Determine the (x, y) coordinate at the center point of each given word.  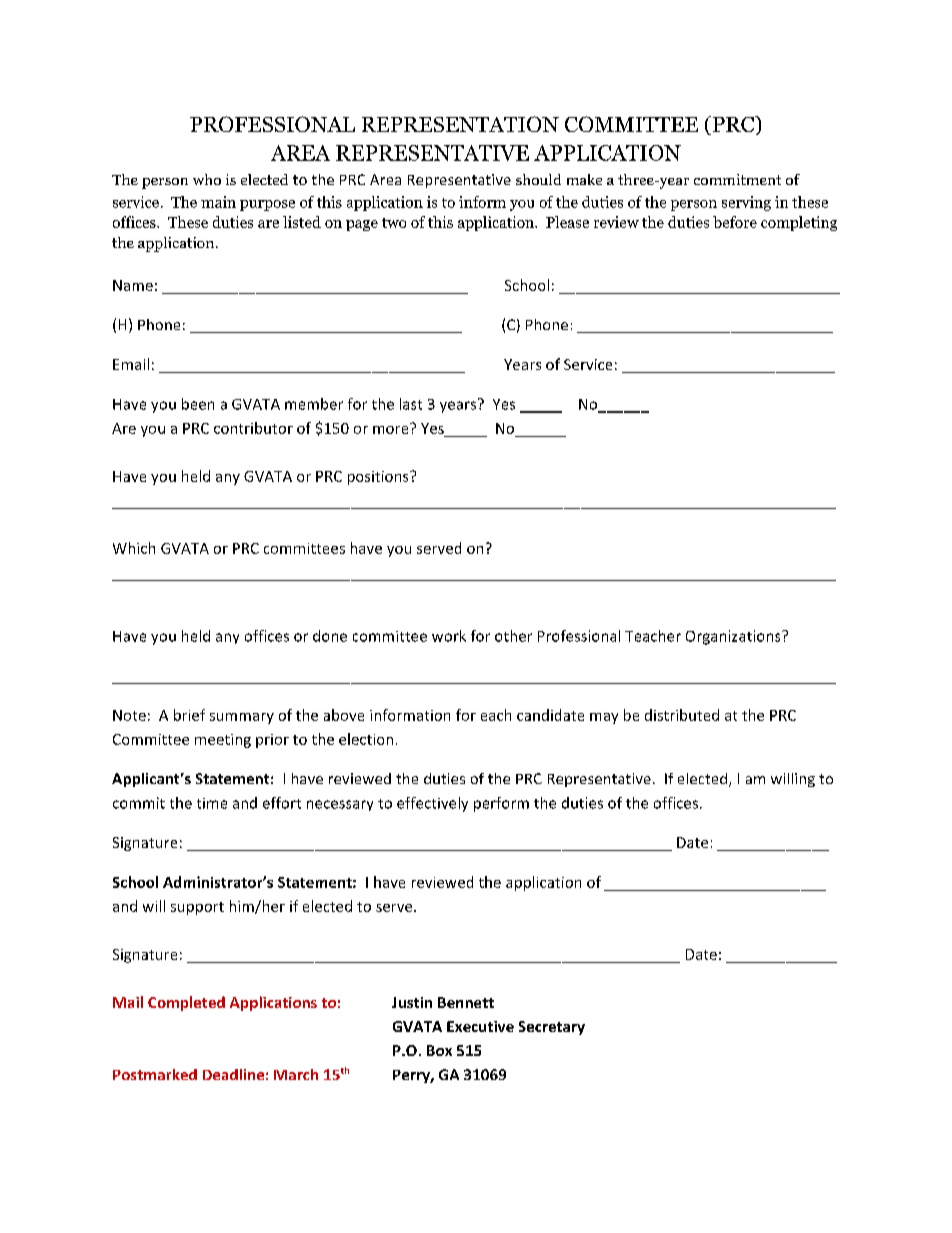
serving (746, 203)
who (207, 179)
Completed (186, 1003)
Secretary (552, 1028)
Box (439, 1050)
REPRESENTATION (460, 124)
